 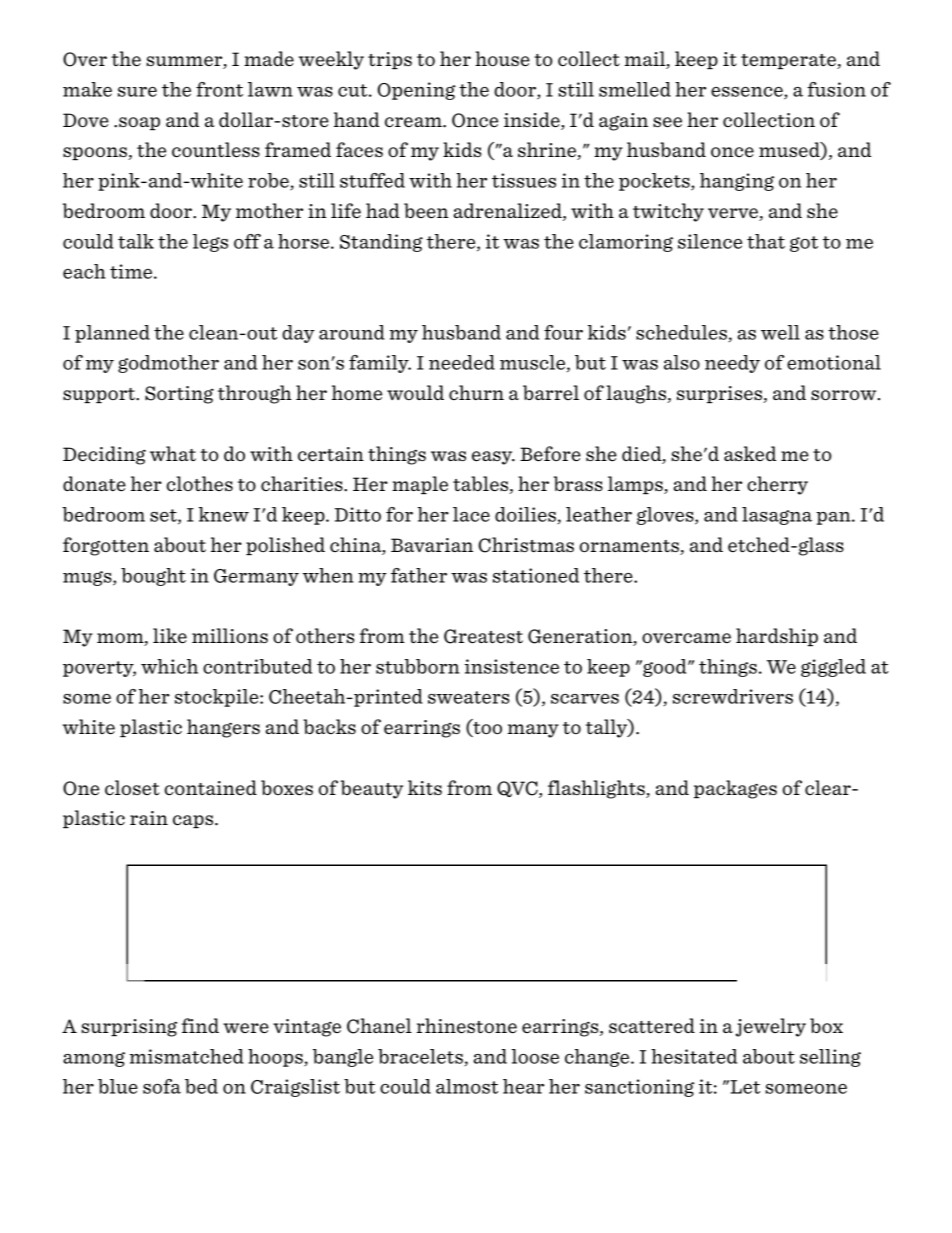 What do you see at coordinates (416, 91) in the image?
I see `Opening` at bounding box center [416, 91].
